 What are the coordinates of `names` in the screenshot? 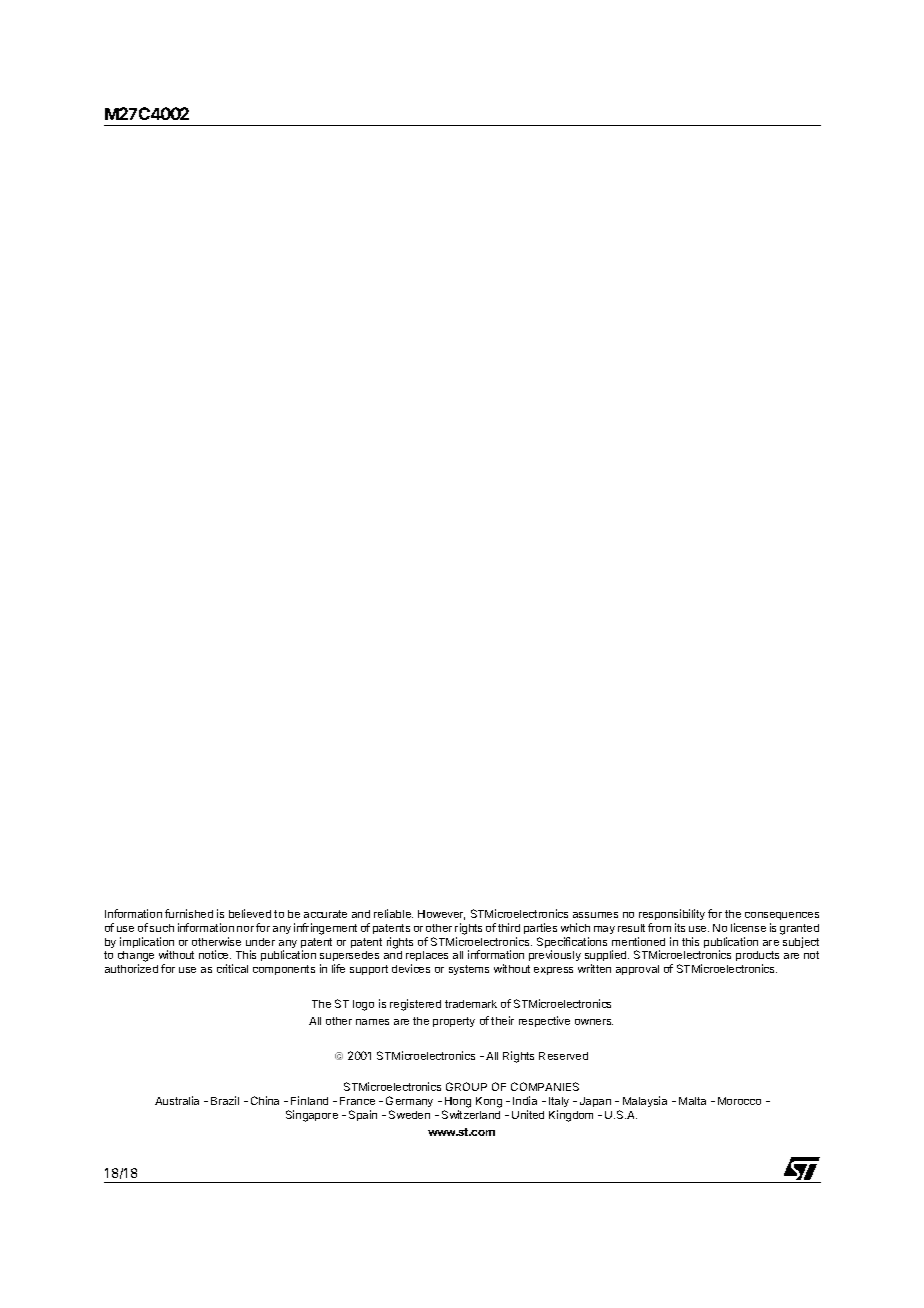 It's located at (372, 1022).
